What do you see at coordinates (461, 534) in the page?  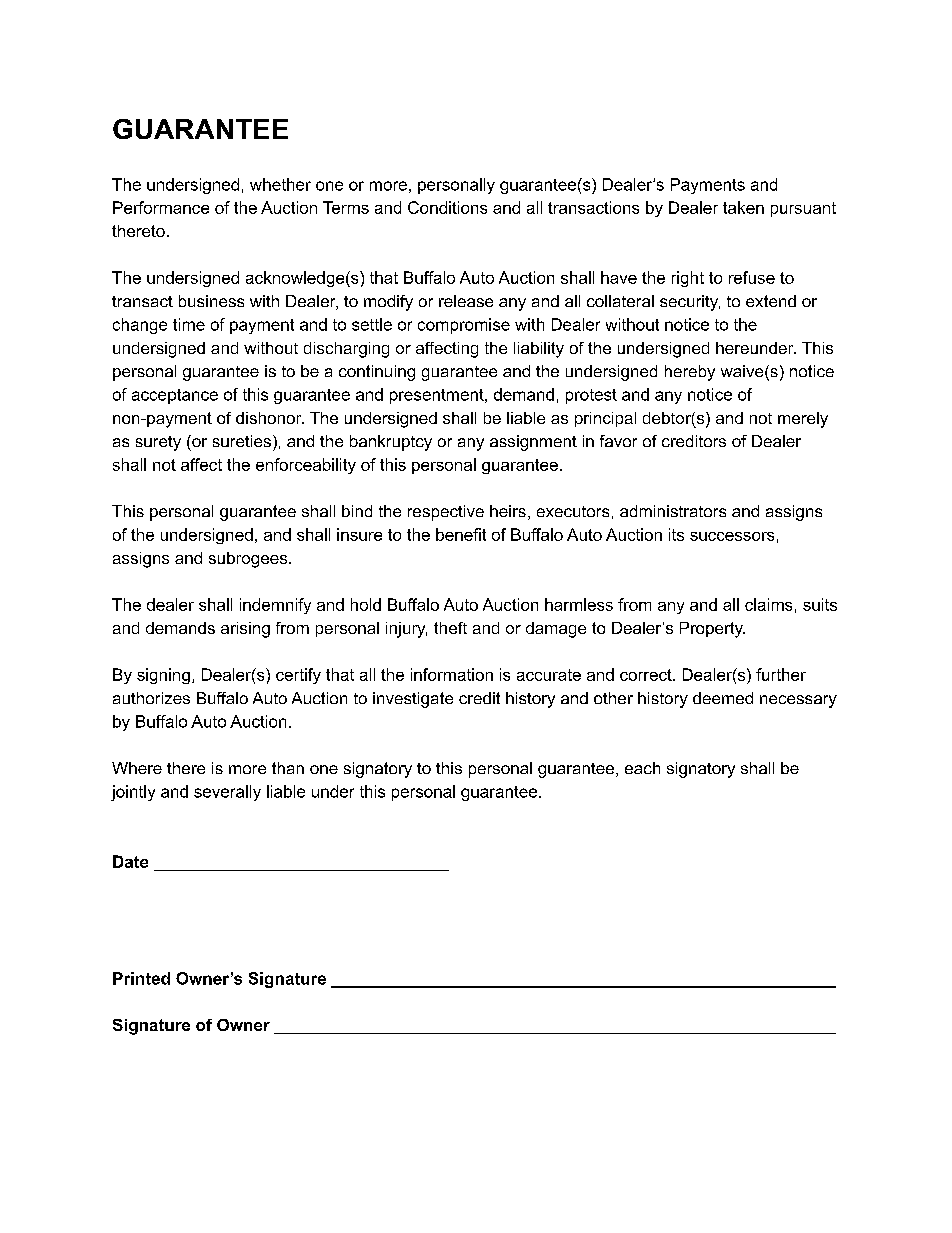 I see `benefit` at bounding box center [461, 534].
